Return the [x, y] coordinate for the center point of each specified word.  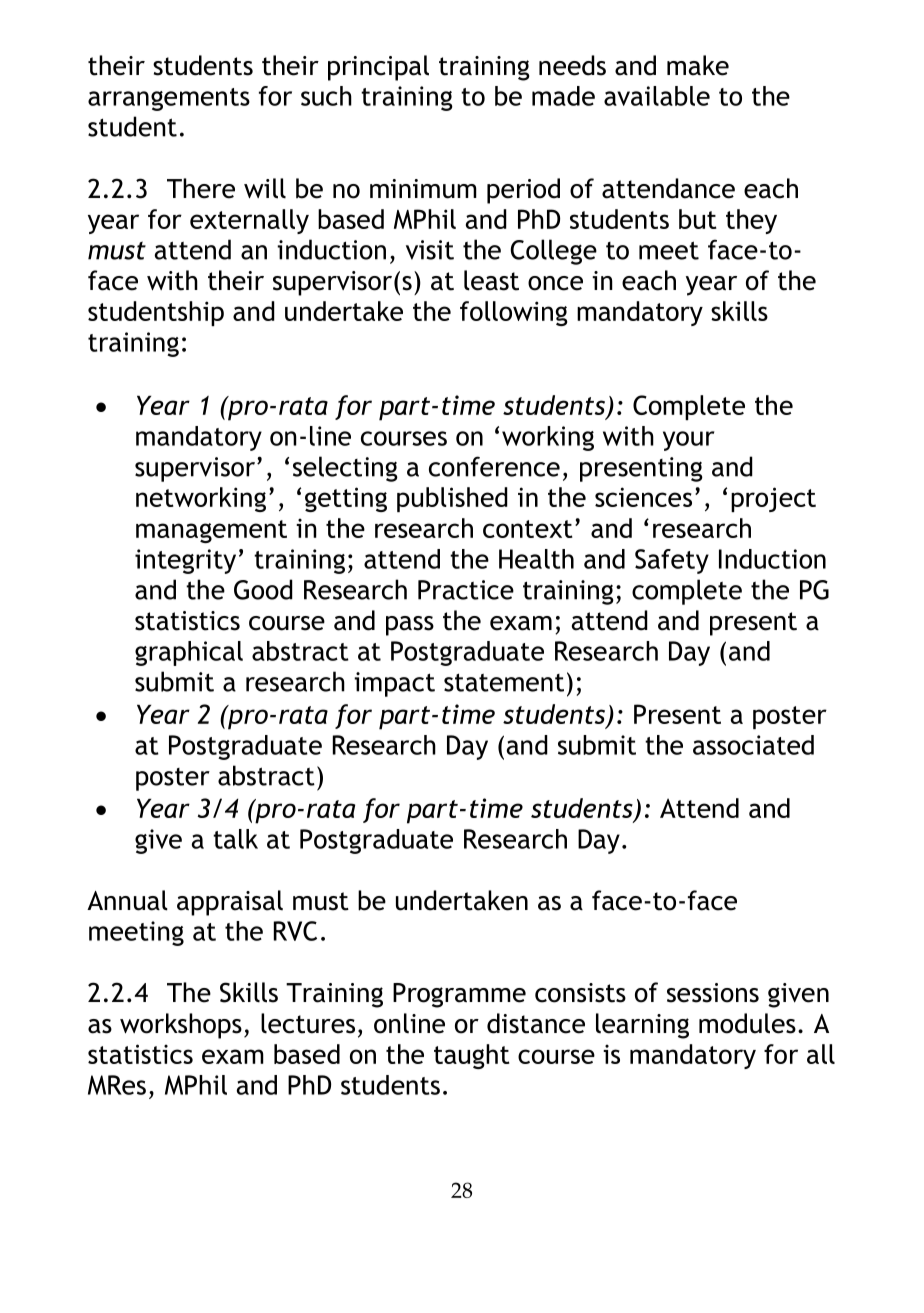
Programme [459, 995]
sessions [713, 993]
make [698, 65]
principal [378, 68]
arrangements [169, 99]
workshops [181, 1026]
